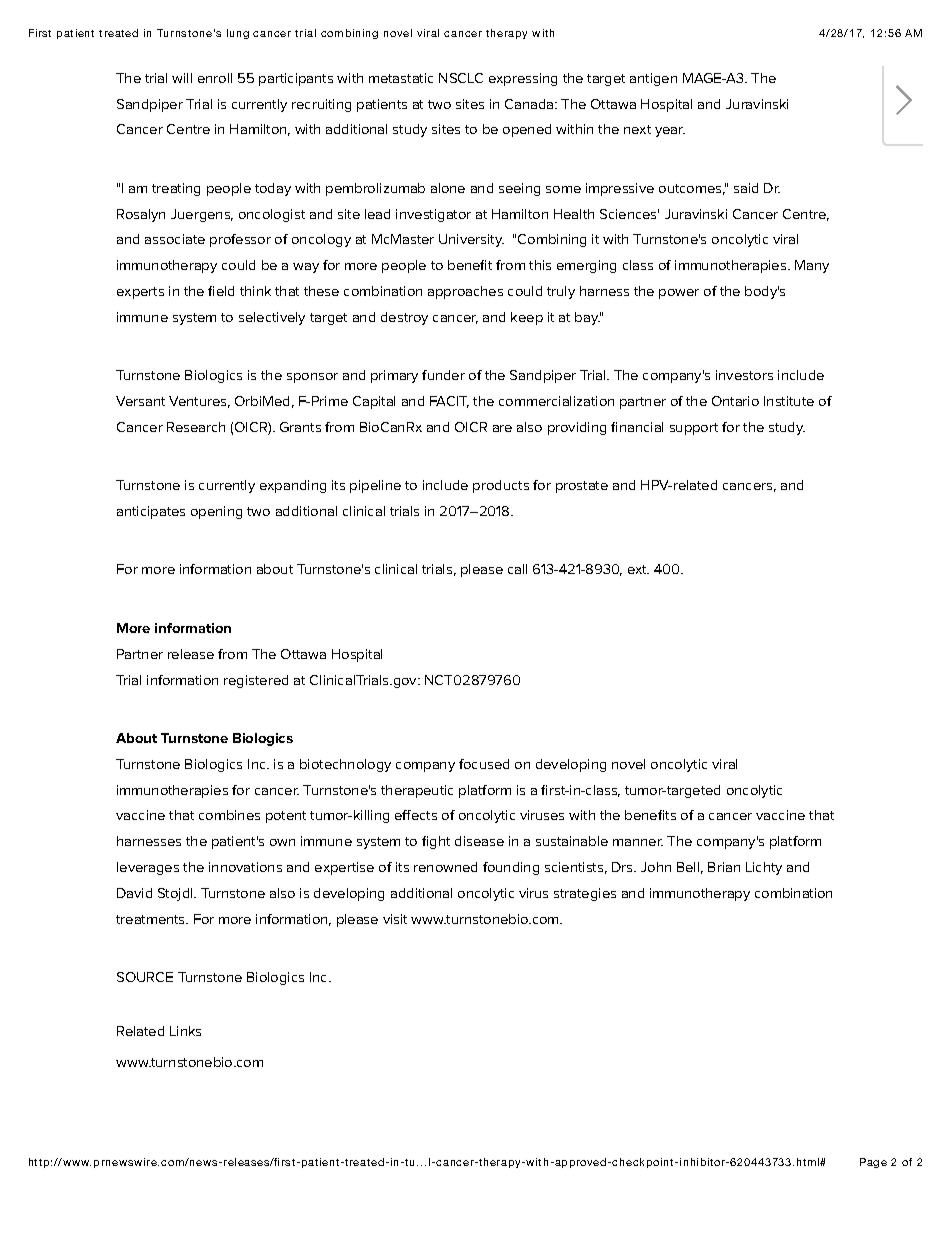  I want to click on Links, so click(185, 1031).
